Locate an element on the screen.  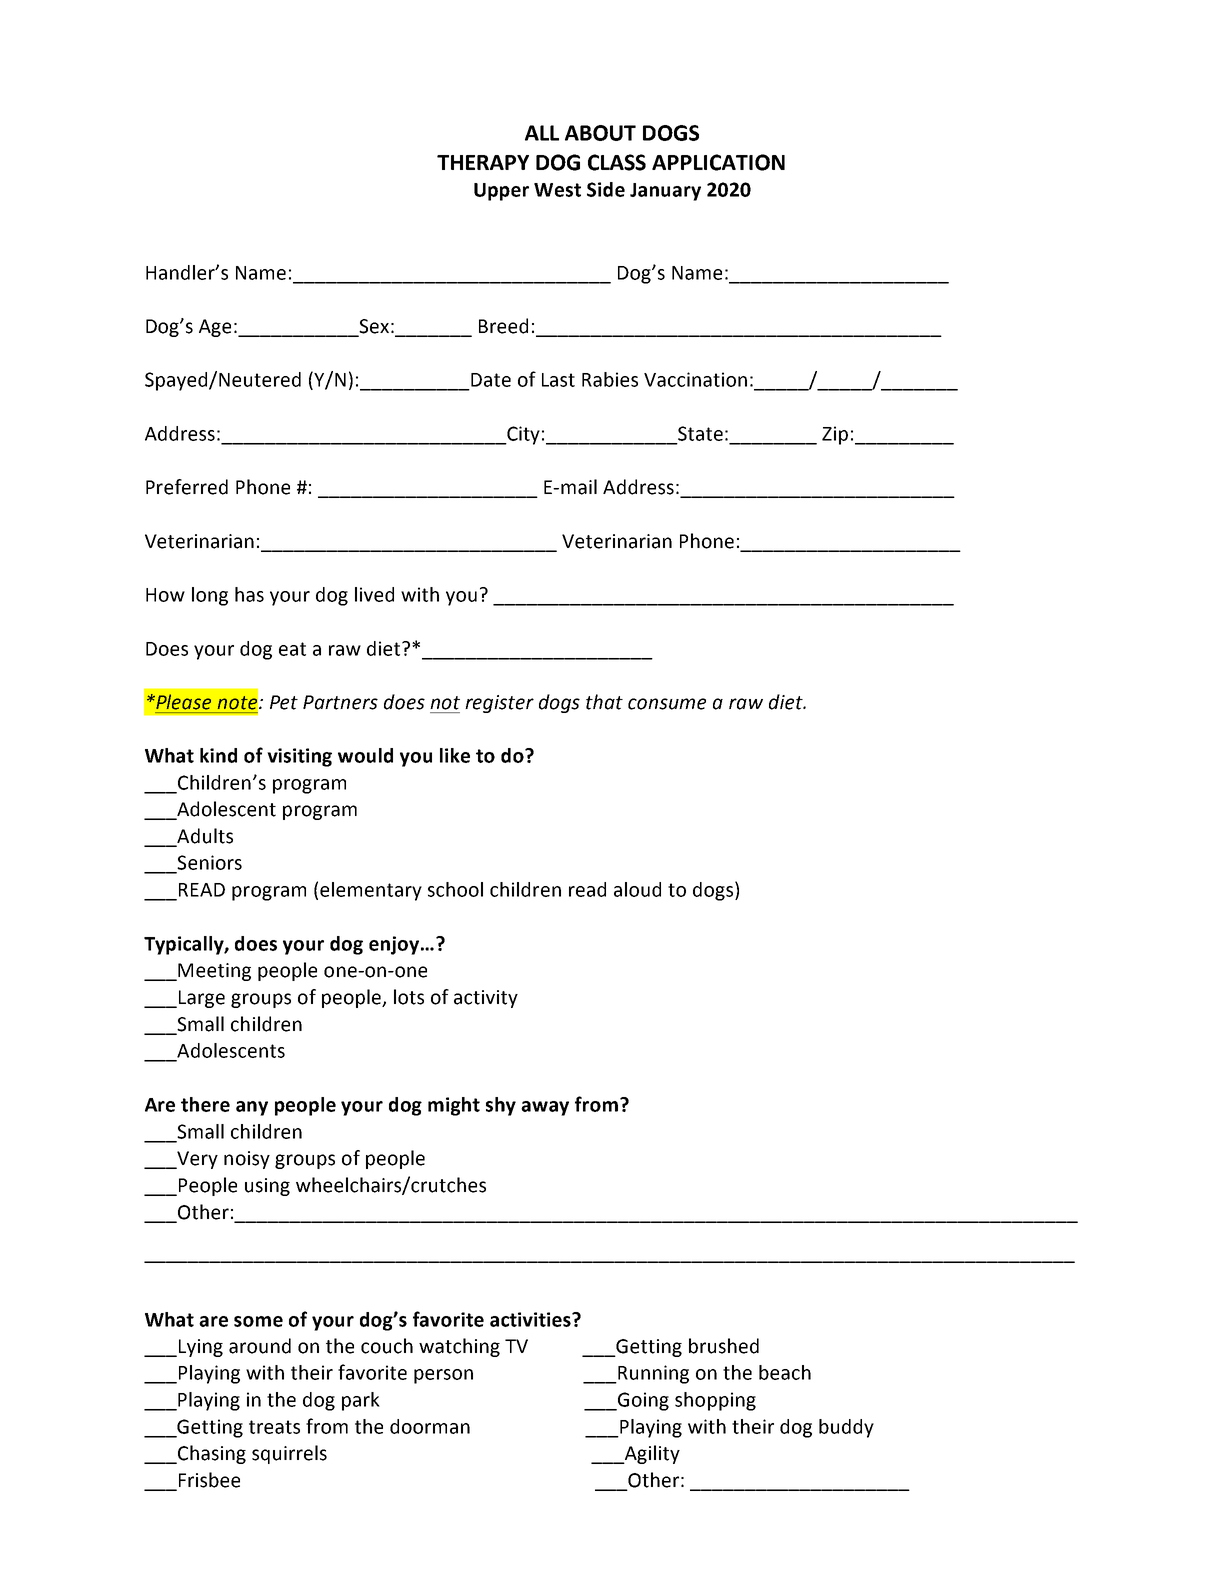
consume is located at coordinates (667, 704).
